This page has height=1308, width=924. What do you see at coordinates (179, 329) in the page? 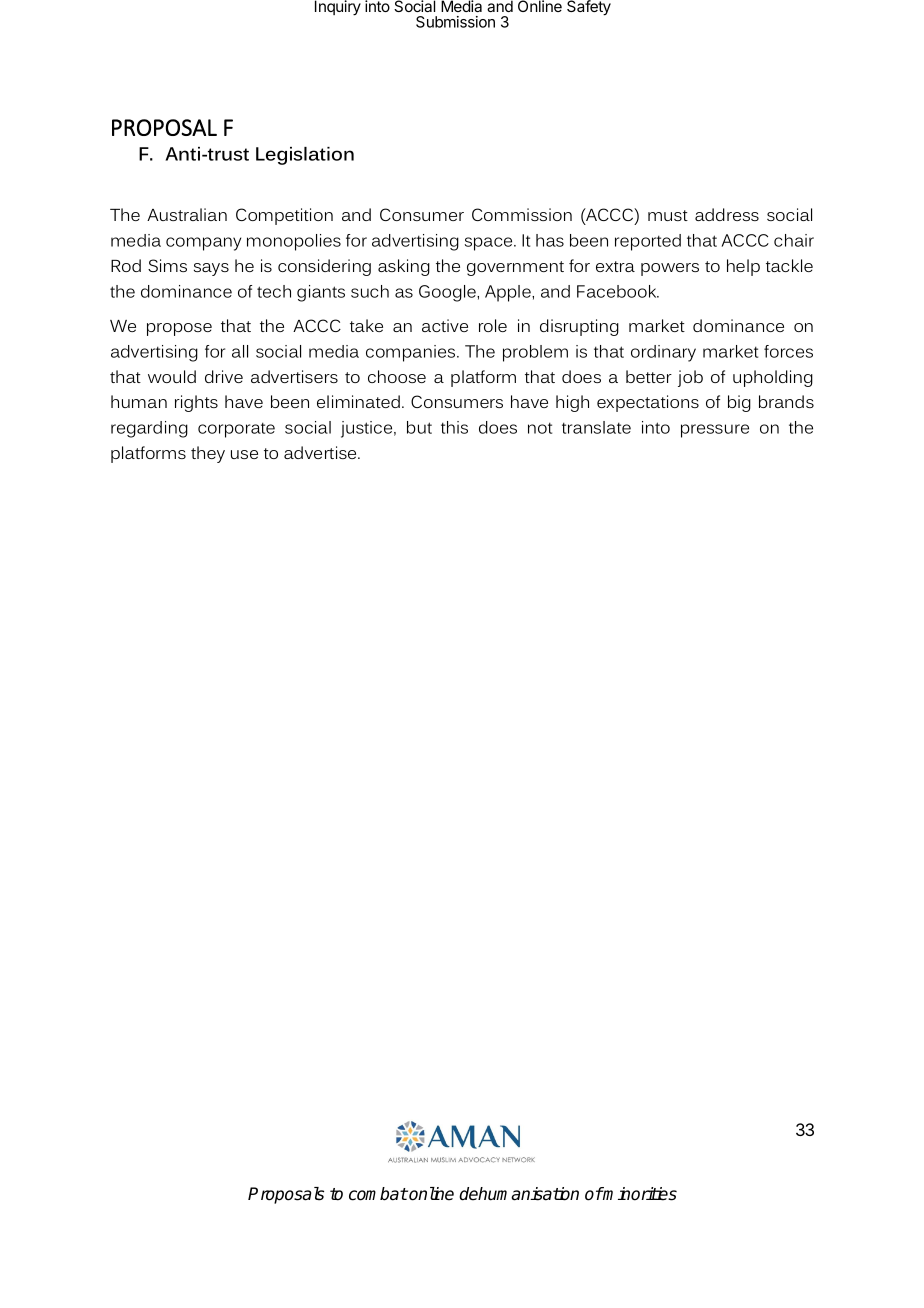
I see `propose` at bounding box center [179, 329].
